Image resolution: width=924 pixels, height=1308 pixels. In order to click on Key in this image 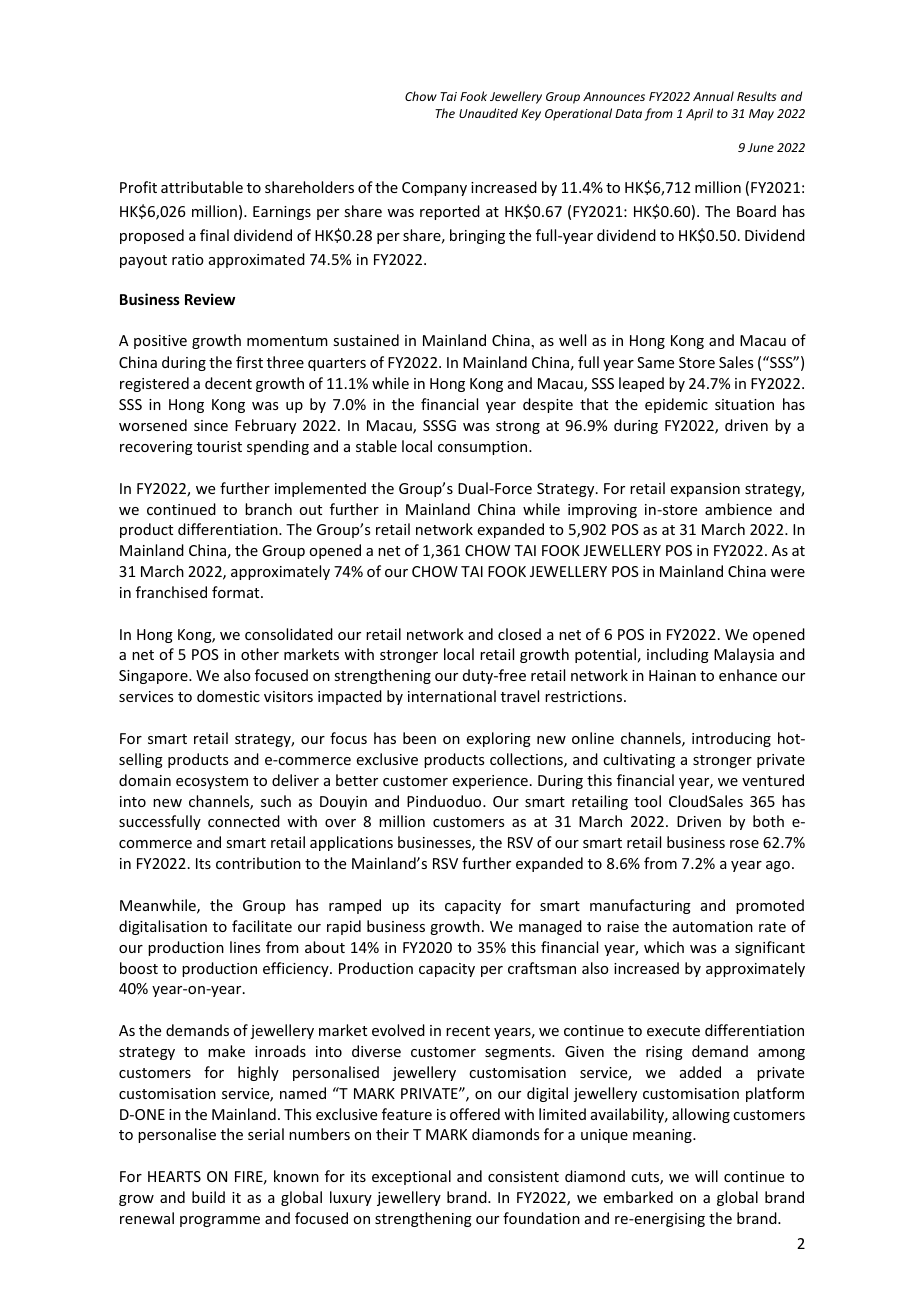, I will do `click(531, 115)`.
